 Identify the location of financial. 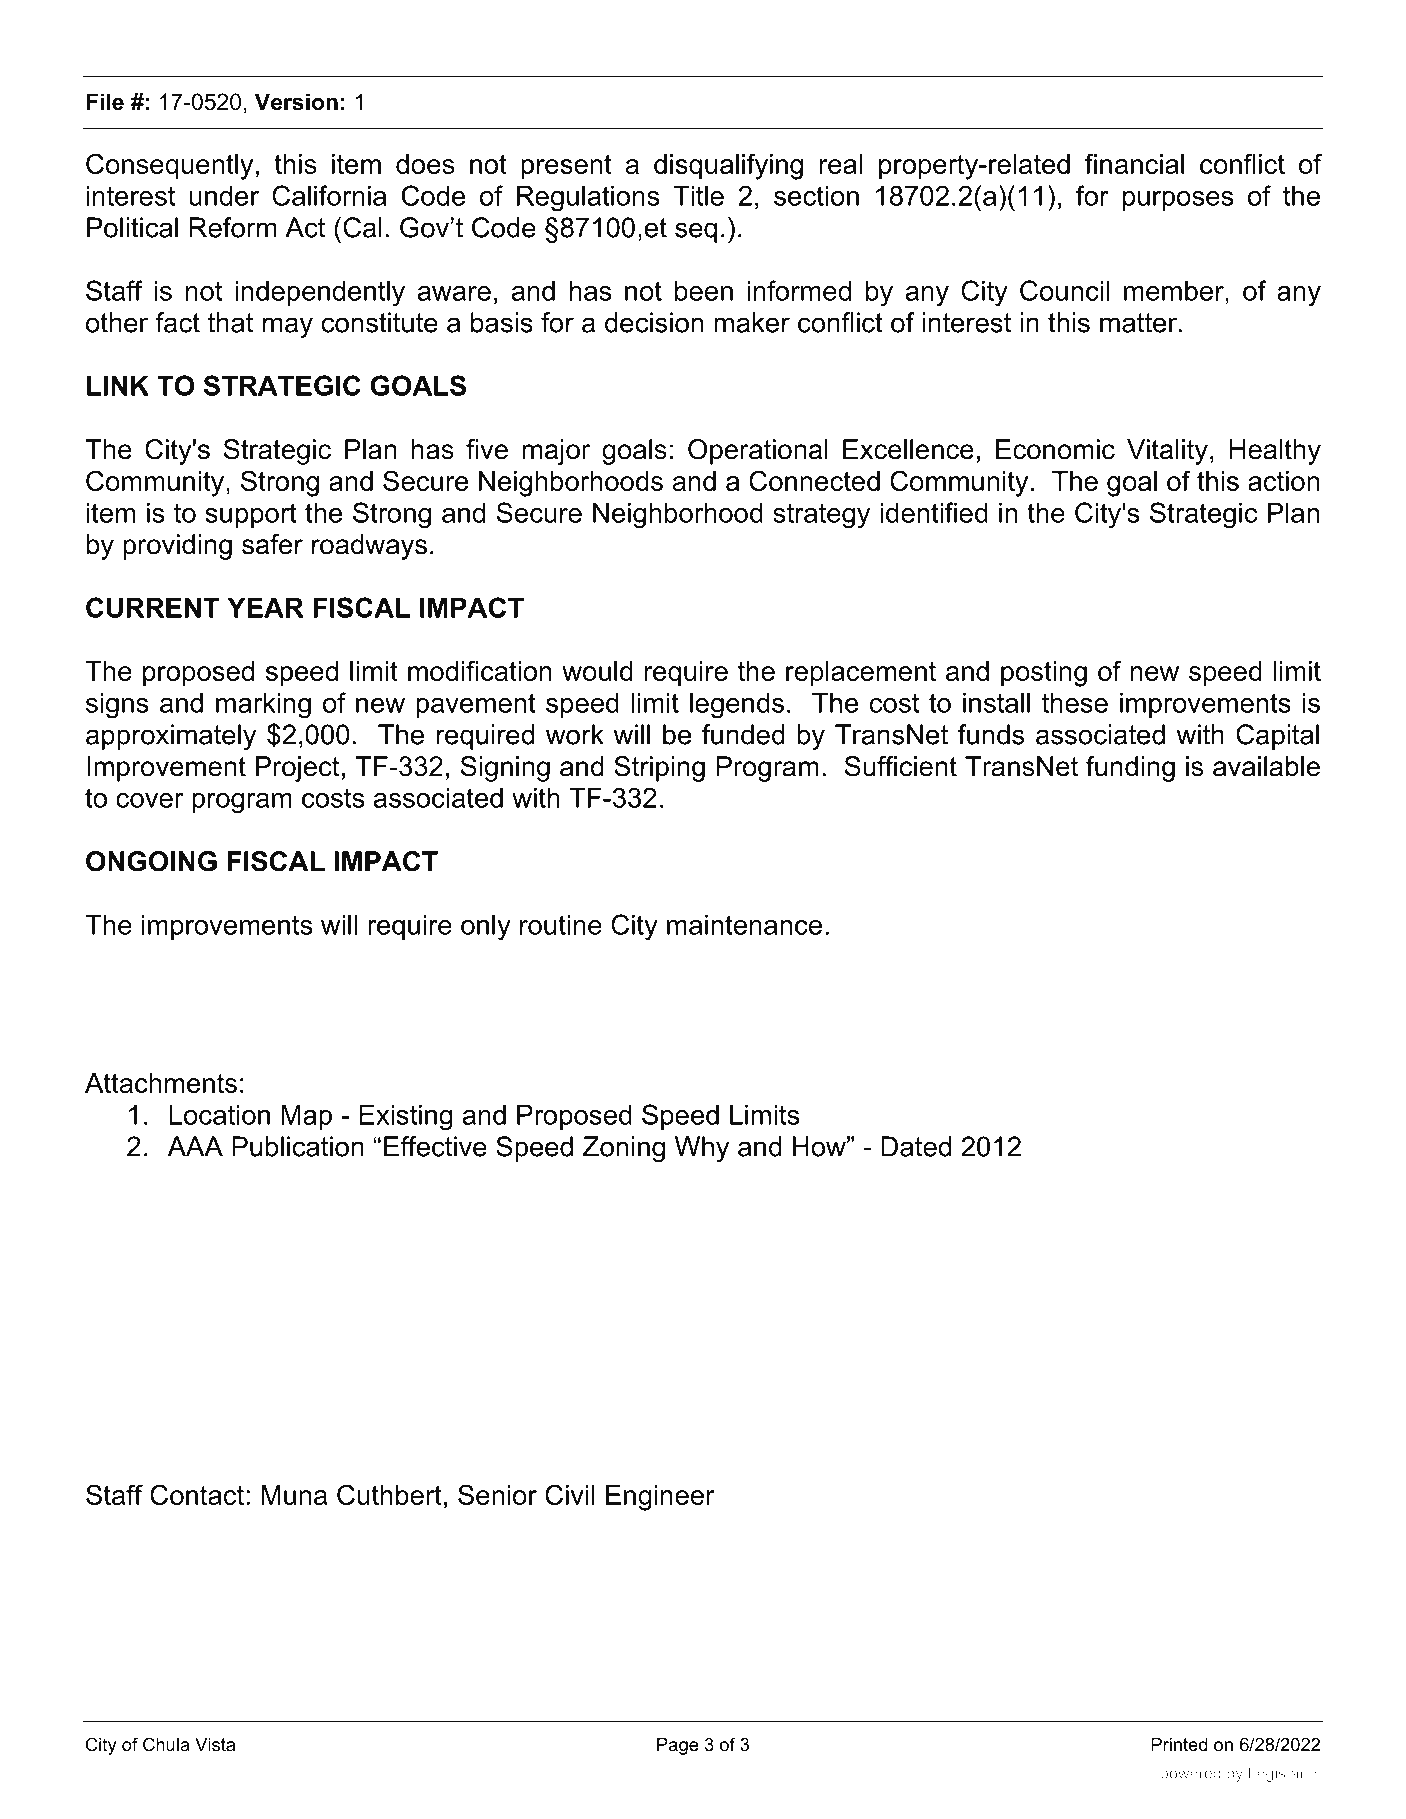
(1134, 163).
